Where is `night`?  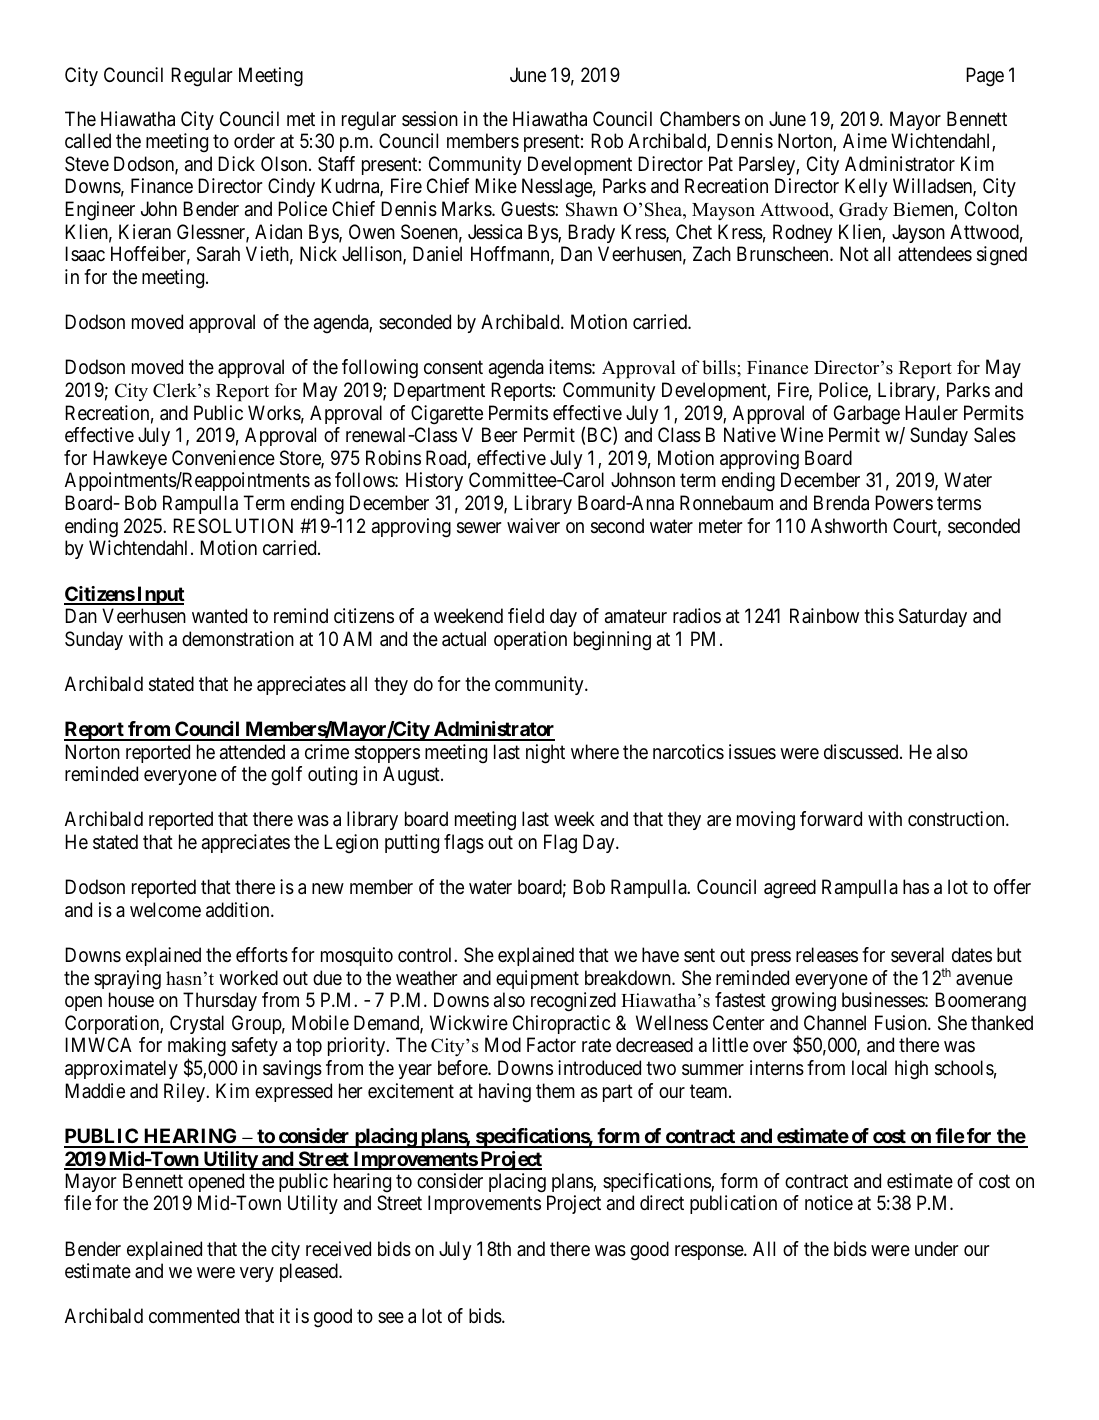
night is located at coordinates (545, 754).
